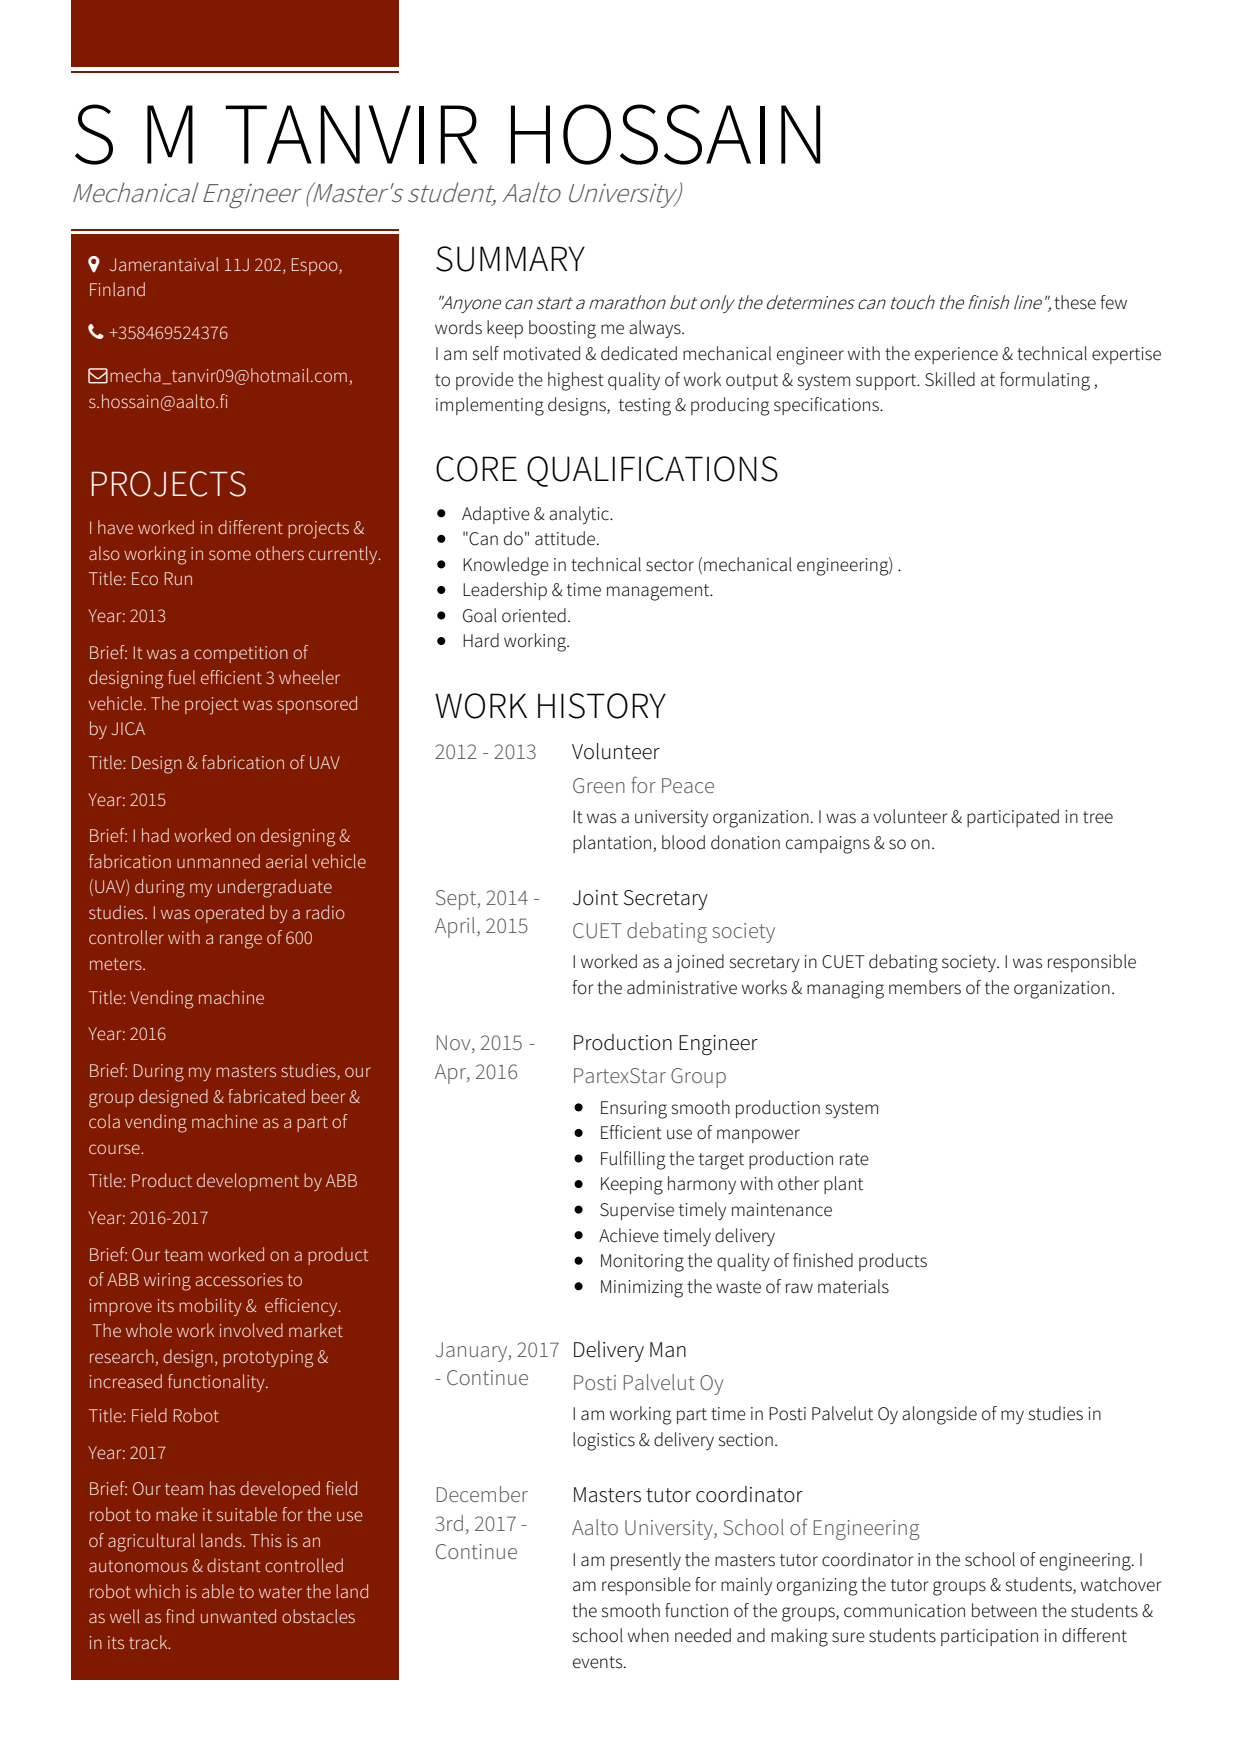 The width and height of the screenshot is (1237, 1751). I want to click on tree, so click(1098, 817).
